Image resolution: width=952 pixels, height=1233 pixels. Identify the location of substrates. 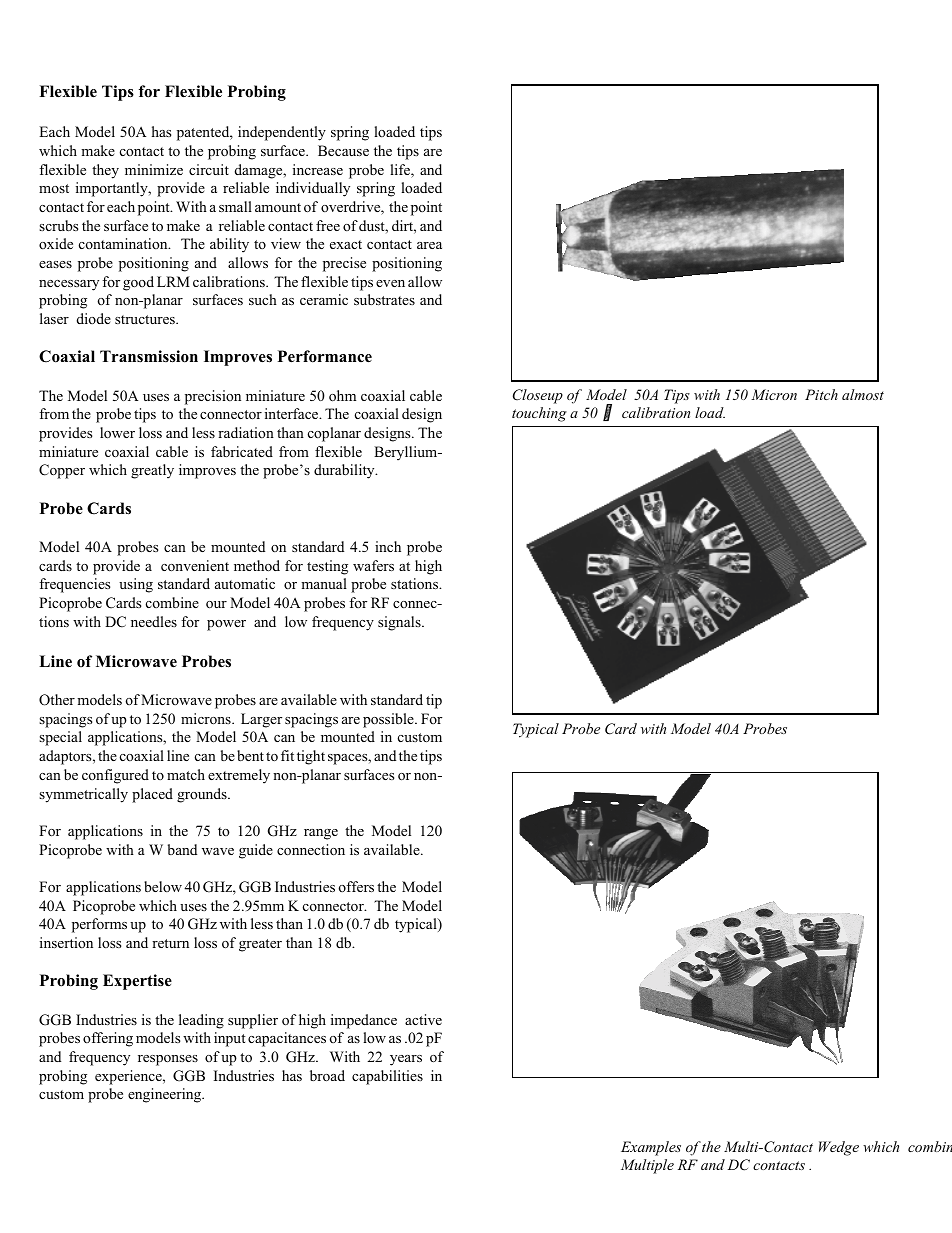
(384, 299).
